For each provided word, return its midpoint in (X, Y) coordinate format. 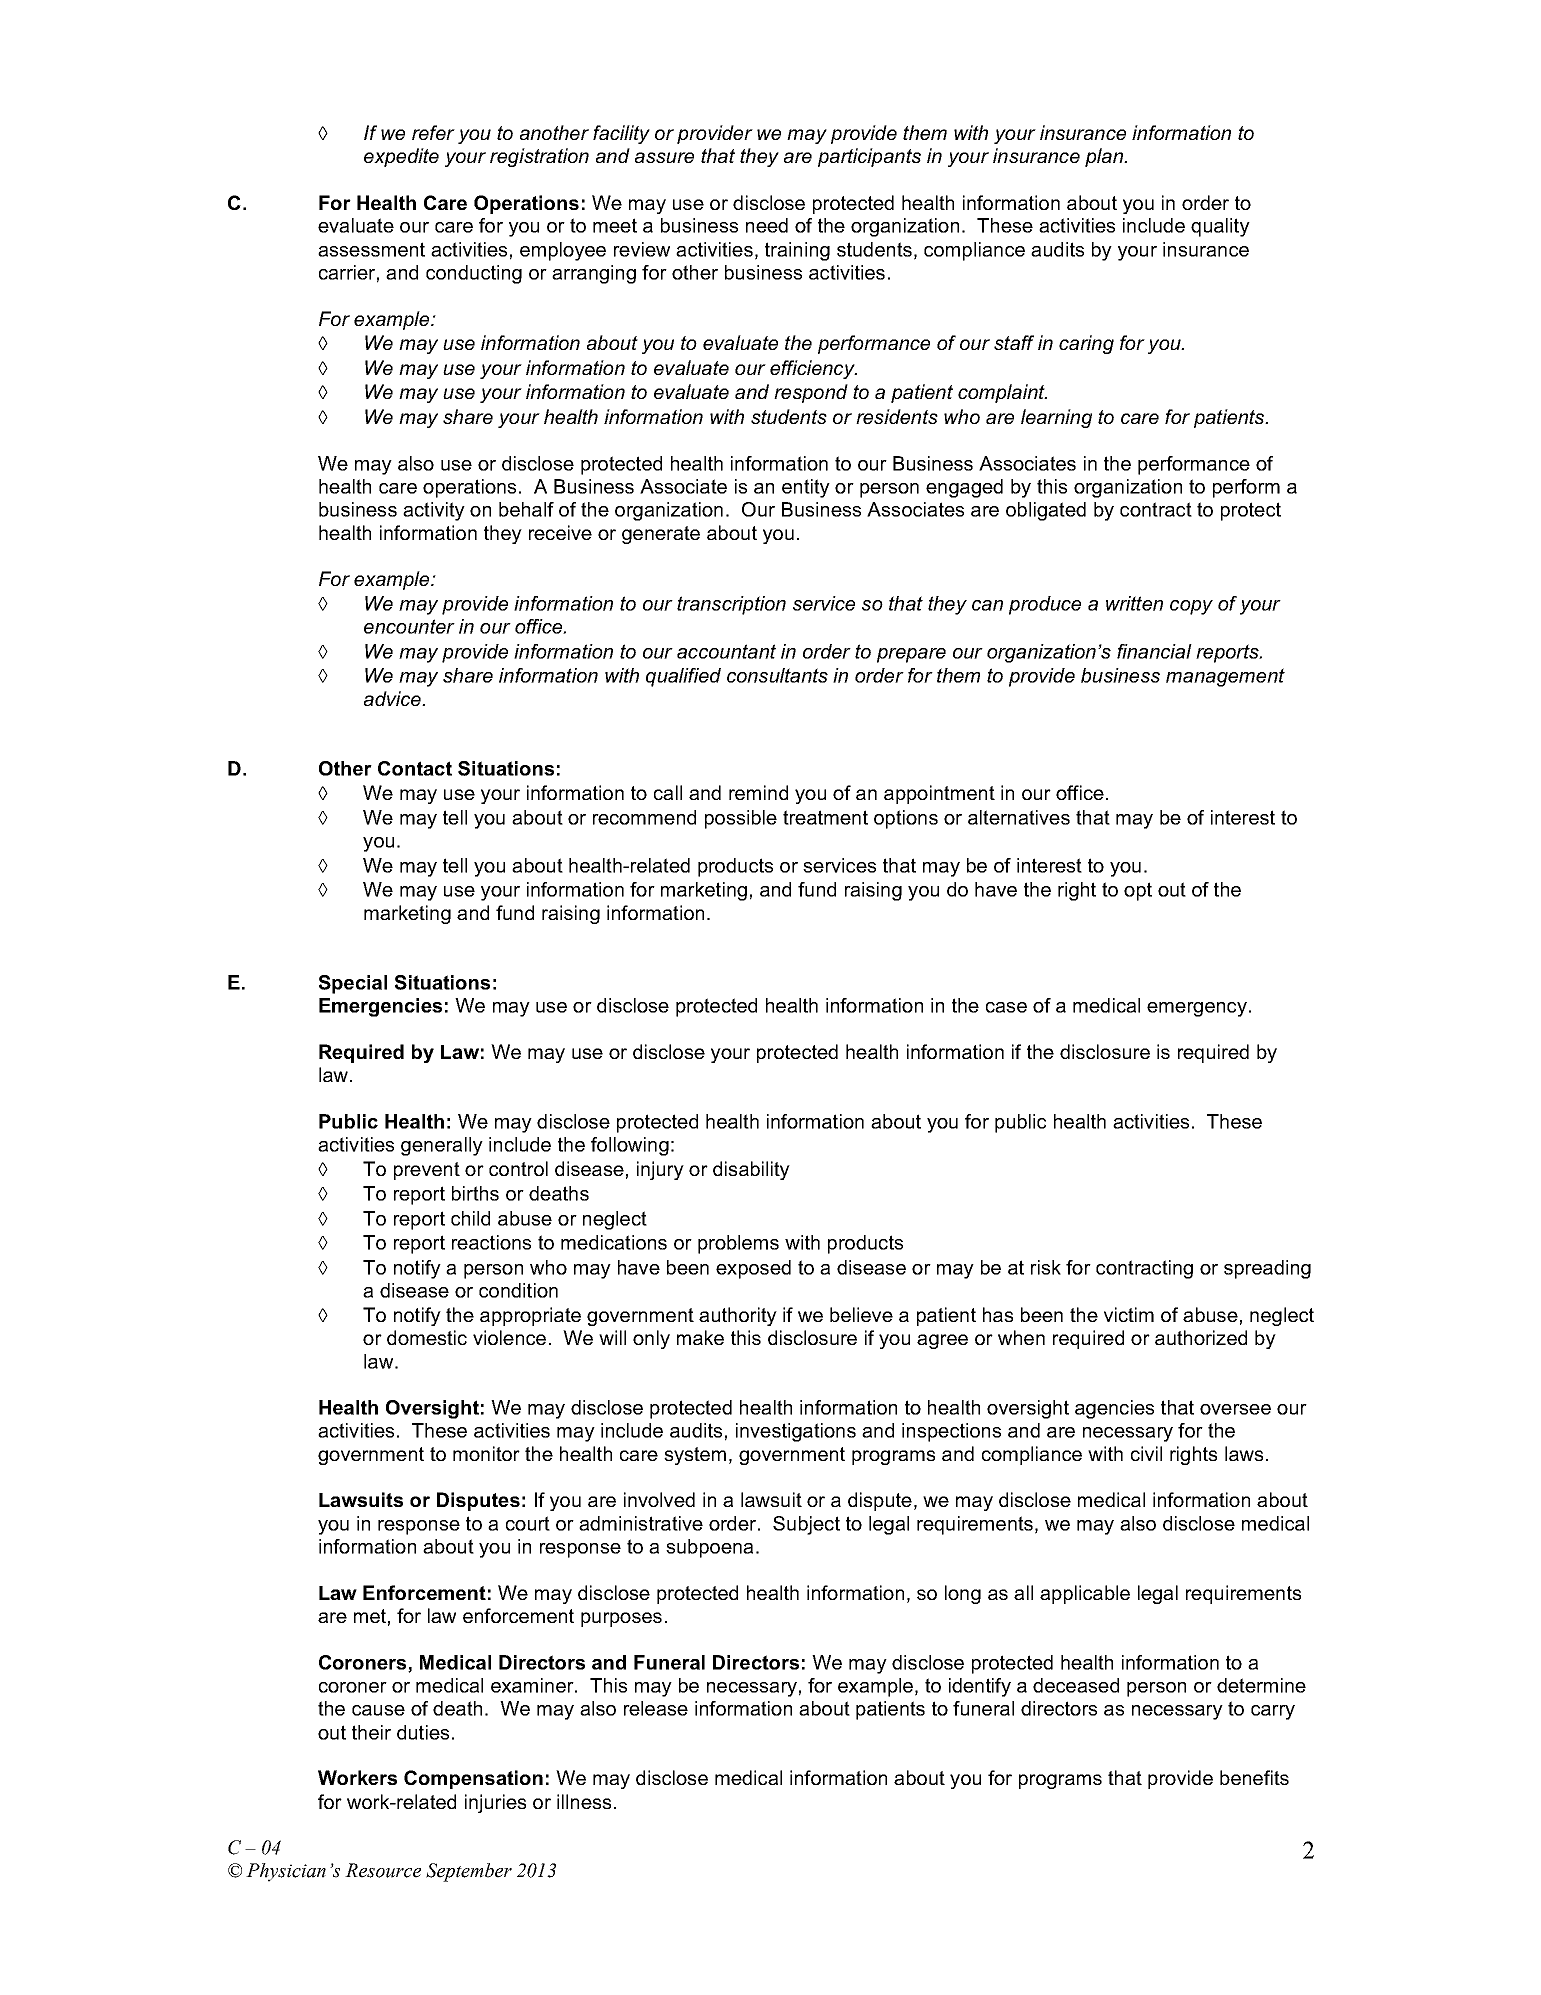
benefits (1254, 1777)
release (656, 1708)
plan (1105, 157)
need (767, 225)
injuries (495, 1803)
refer (433, 132)
